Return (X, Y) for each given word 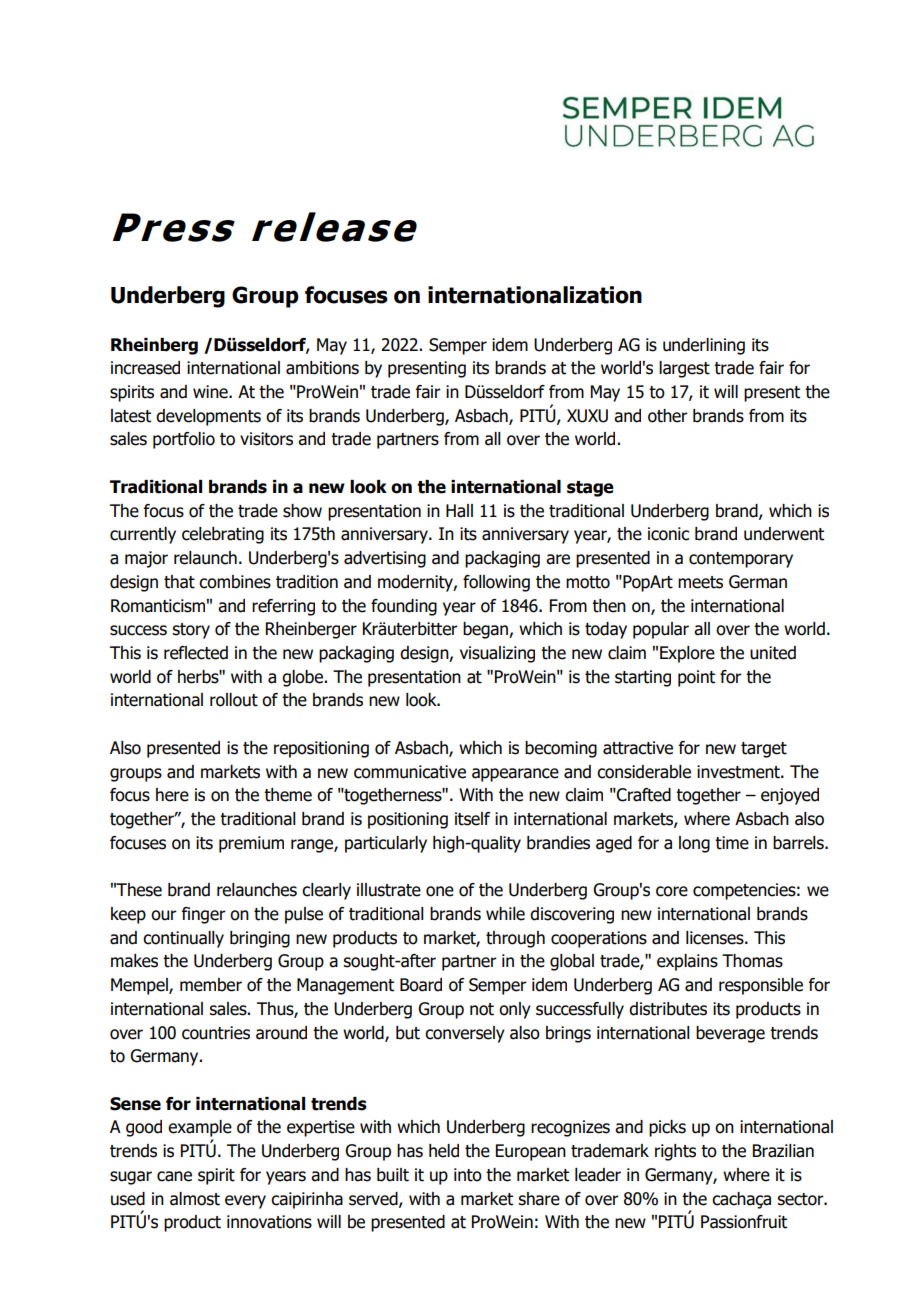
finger (204, 915)
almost (195, 1199)
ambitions (322, 368)
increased (145, 368)
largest (684, 369)
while (505, 914)
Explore (687, 654)
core (672, 891)
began (486, 630)
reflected (196, 653)
